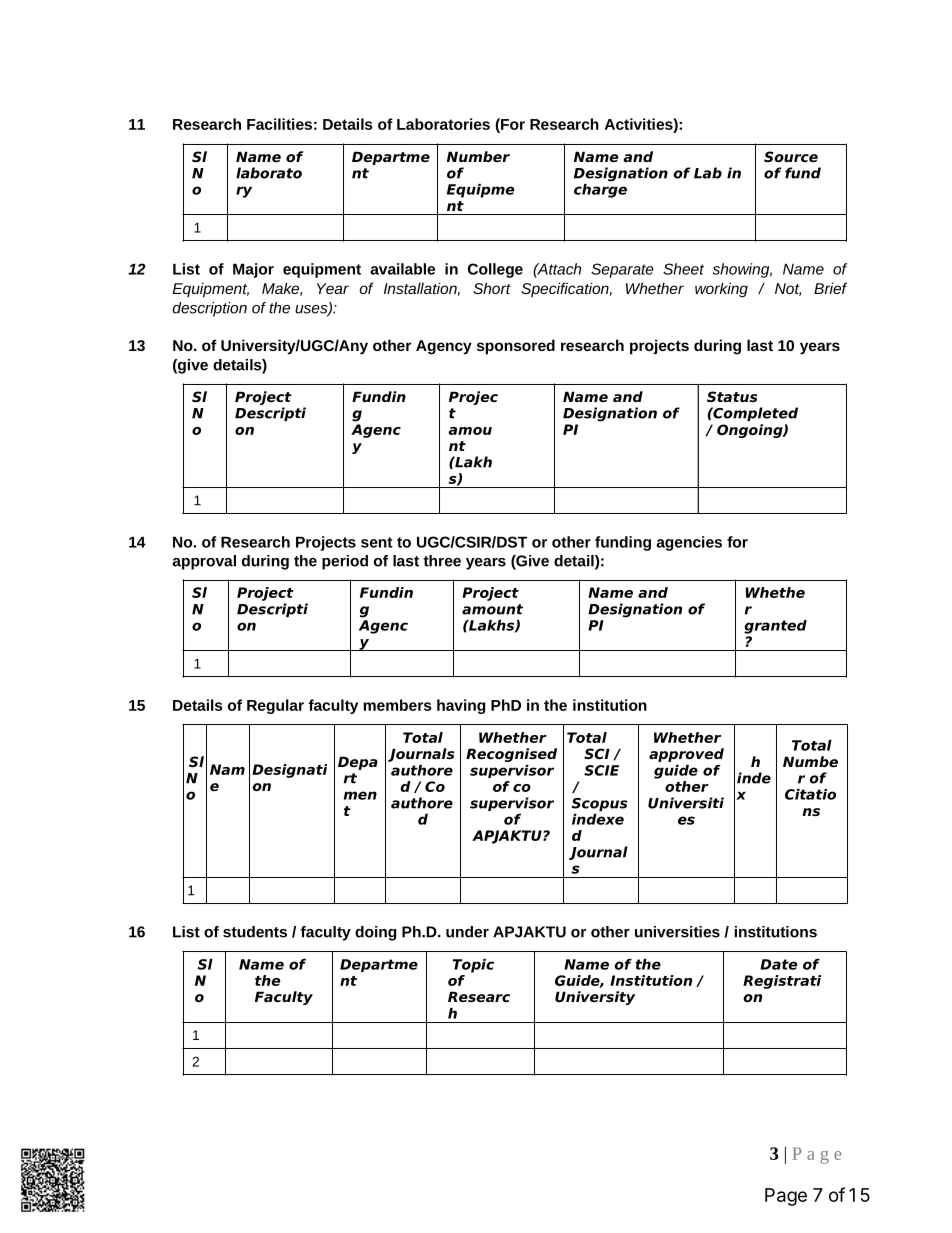 This page has height=1233, width=952. Describe the element at coordinates (279, 124) in the page. I see `Facilities` at that location.
